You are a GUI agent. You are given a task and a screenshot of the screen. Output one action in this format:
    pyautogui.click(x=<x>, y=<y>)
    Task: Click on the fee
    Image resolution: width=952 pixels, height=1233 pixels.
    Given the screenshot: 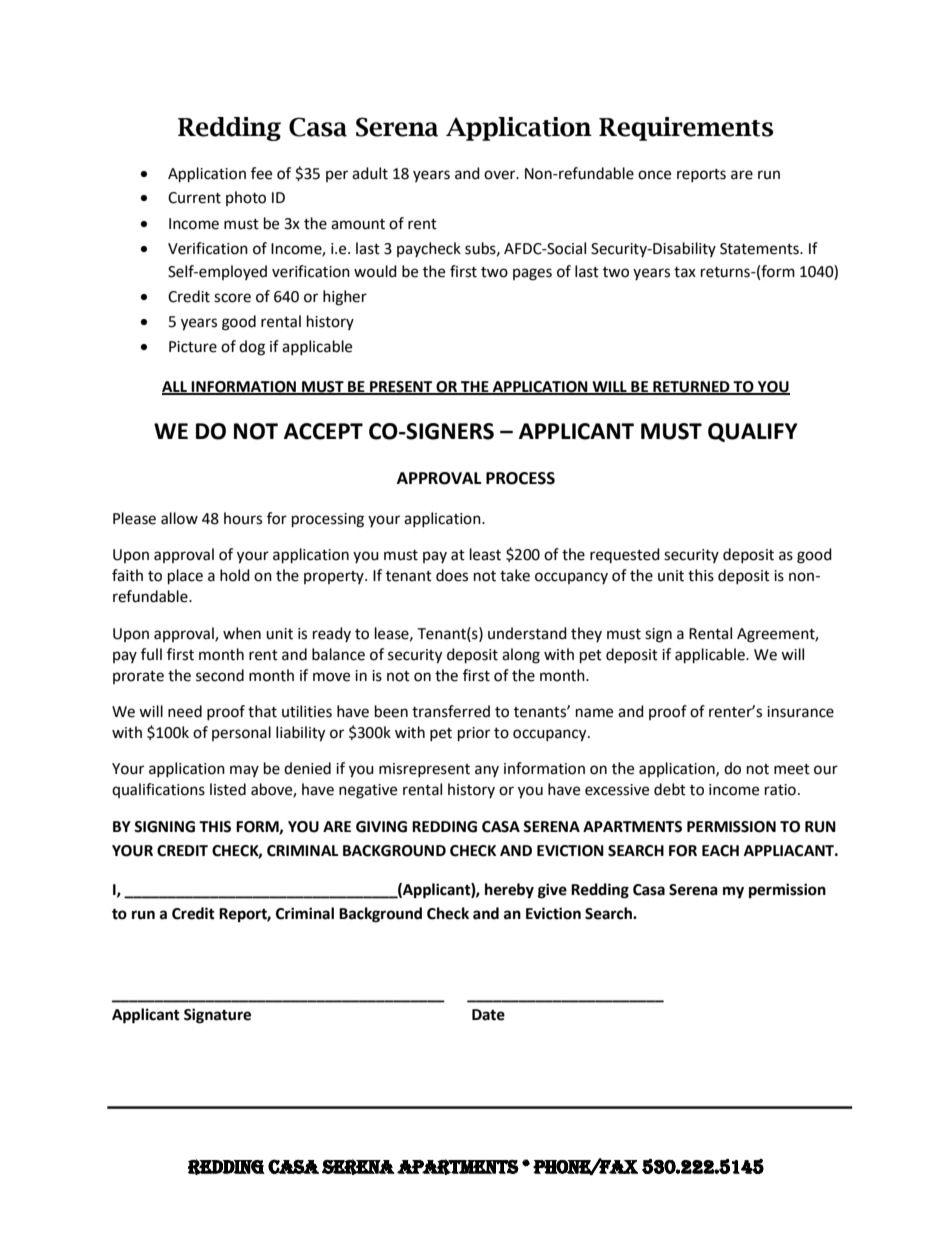 What is the action you would take?
    pyautogui.click(x=261, y=173)
